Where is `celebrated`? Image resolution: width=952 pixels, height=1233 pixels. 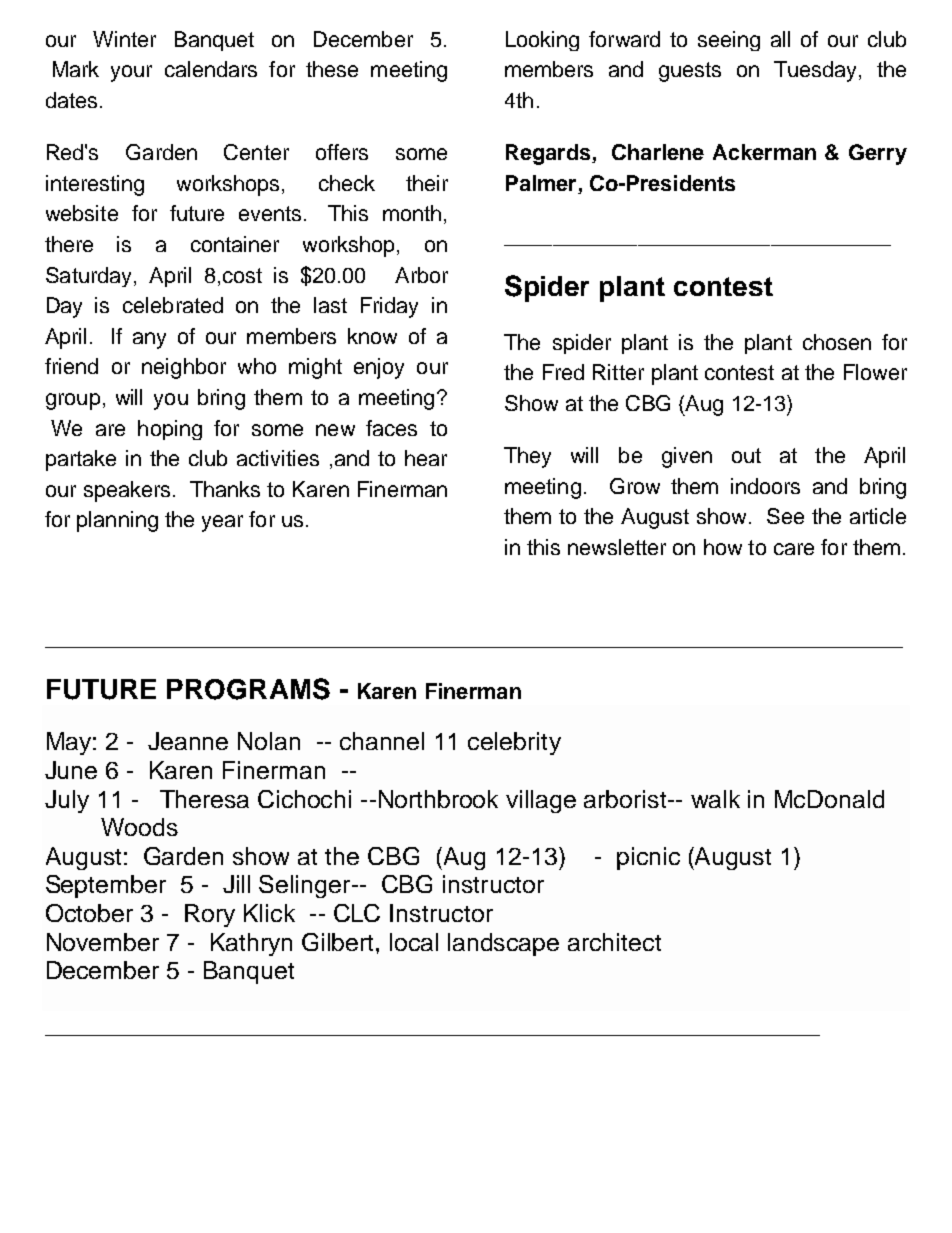 celebrated is located at coordinates (173, 305).
